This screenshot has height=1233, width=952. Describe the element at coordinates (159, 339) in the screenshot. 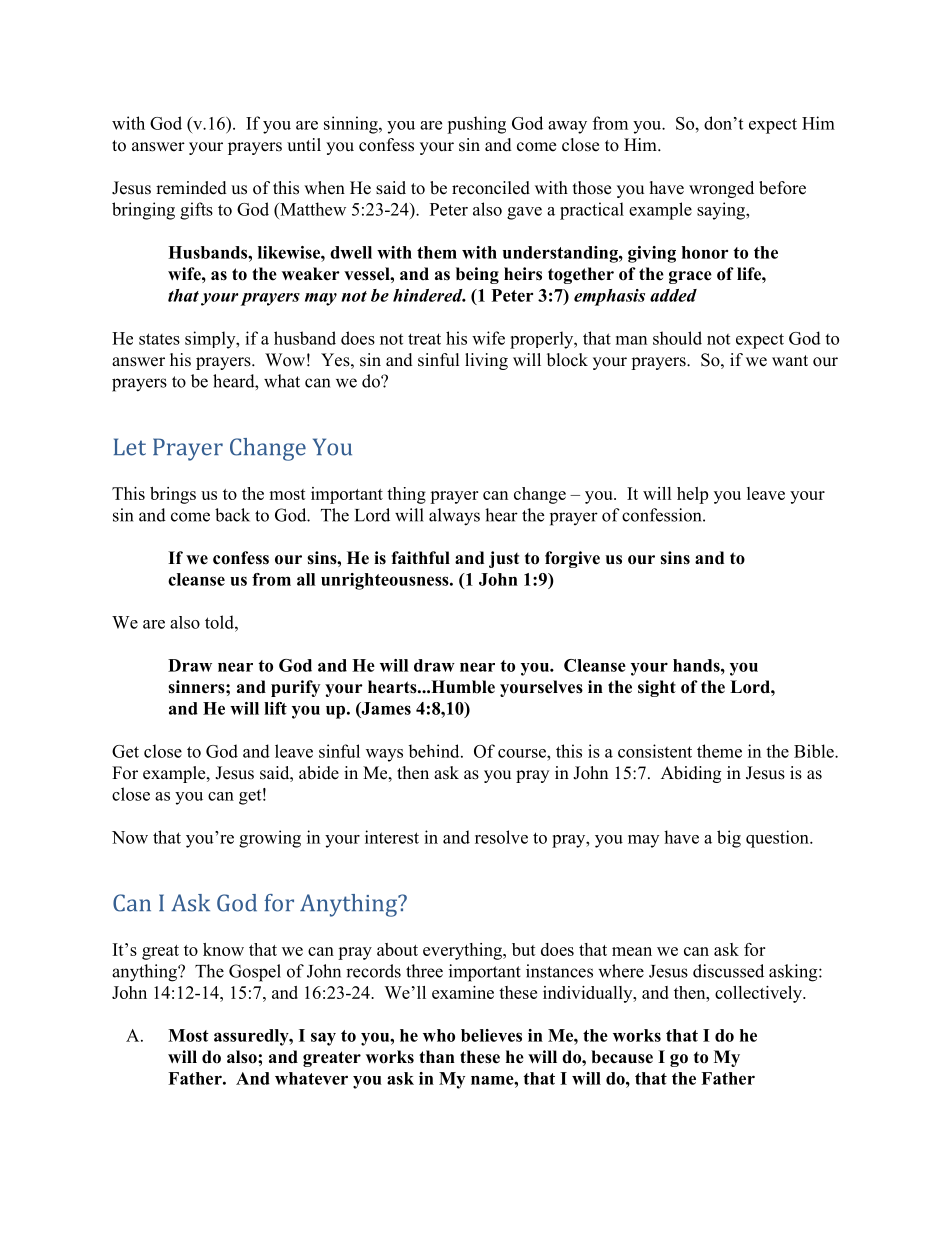

I see `states` at that location.
